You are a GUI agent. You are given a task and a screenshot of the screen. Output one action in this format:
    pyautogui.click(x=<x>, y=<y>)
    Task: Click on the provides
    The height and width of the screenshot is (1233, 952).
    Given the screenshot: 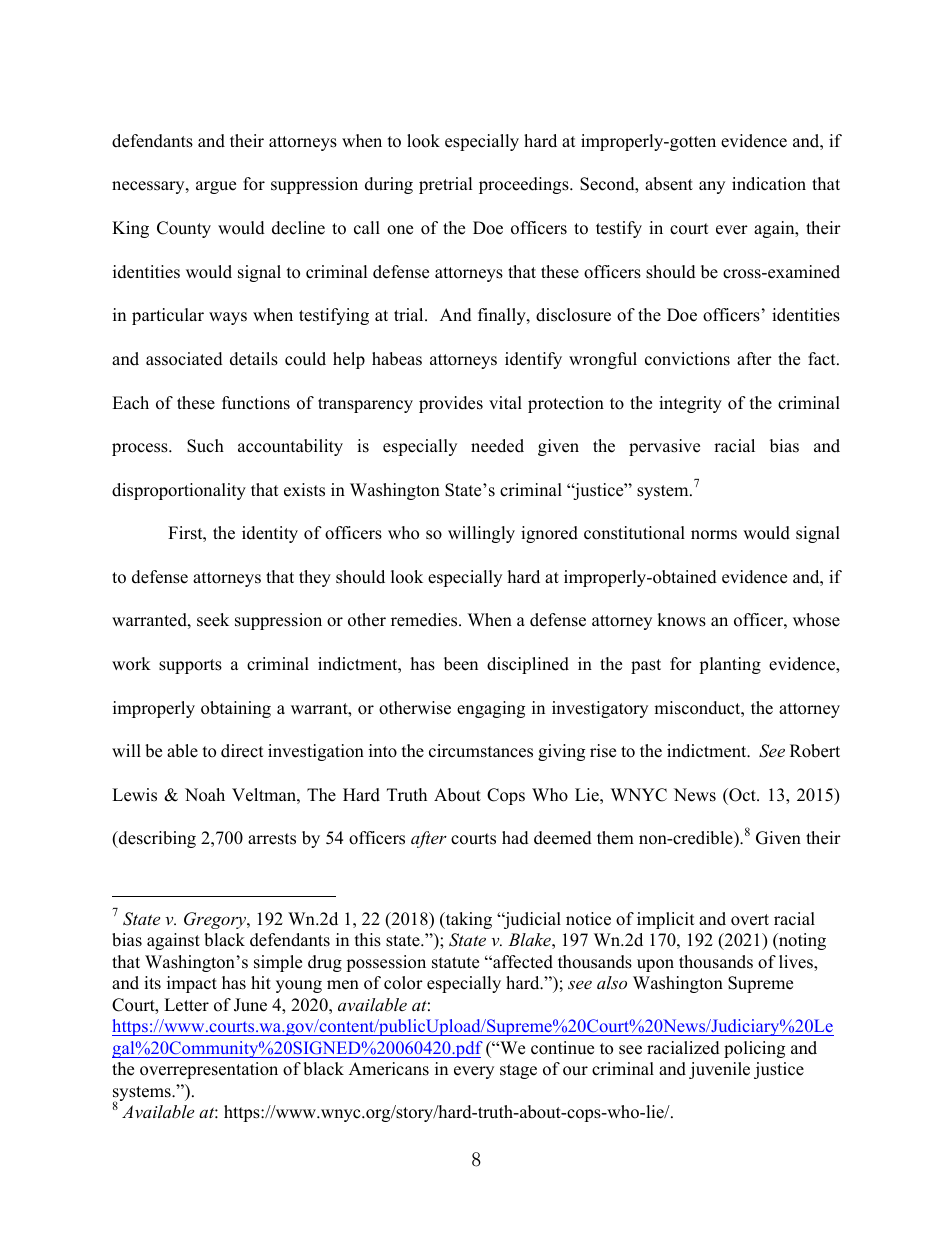 What is the action you would take?
    pyautogui.click(x=451, y=404)
